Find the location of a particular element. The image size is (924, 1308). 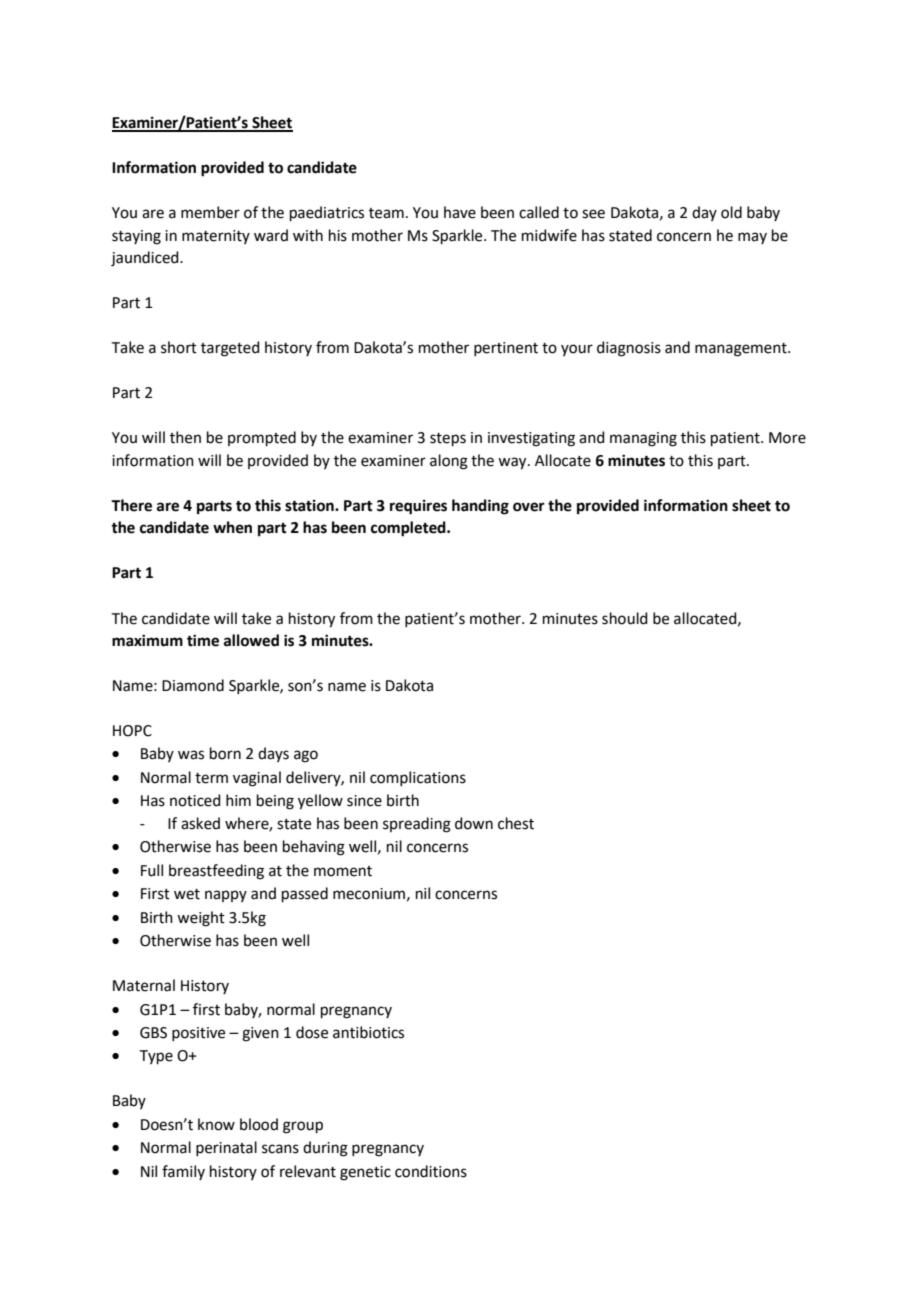

down is located at coordinates (474, 823).
